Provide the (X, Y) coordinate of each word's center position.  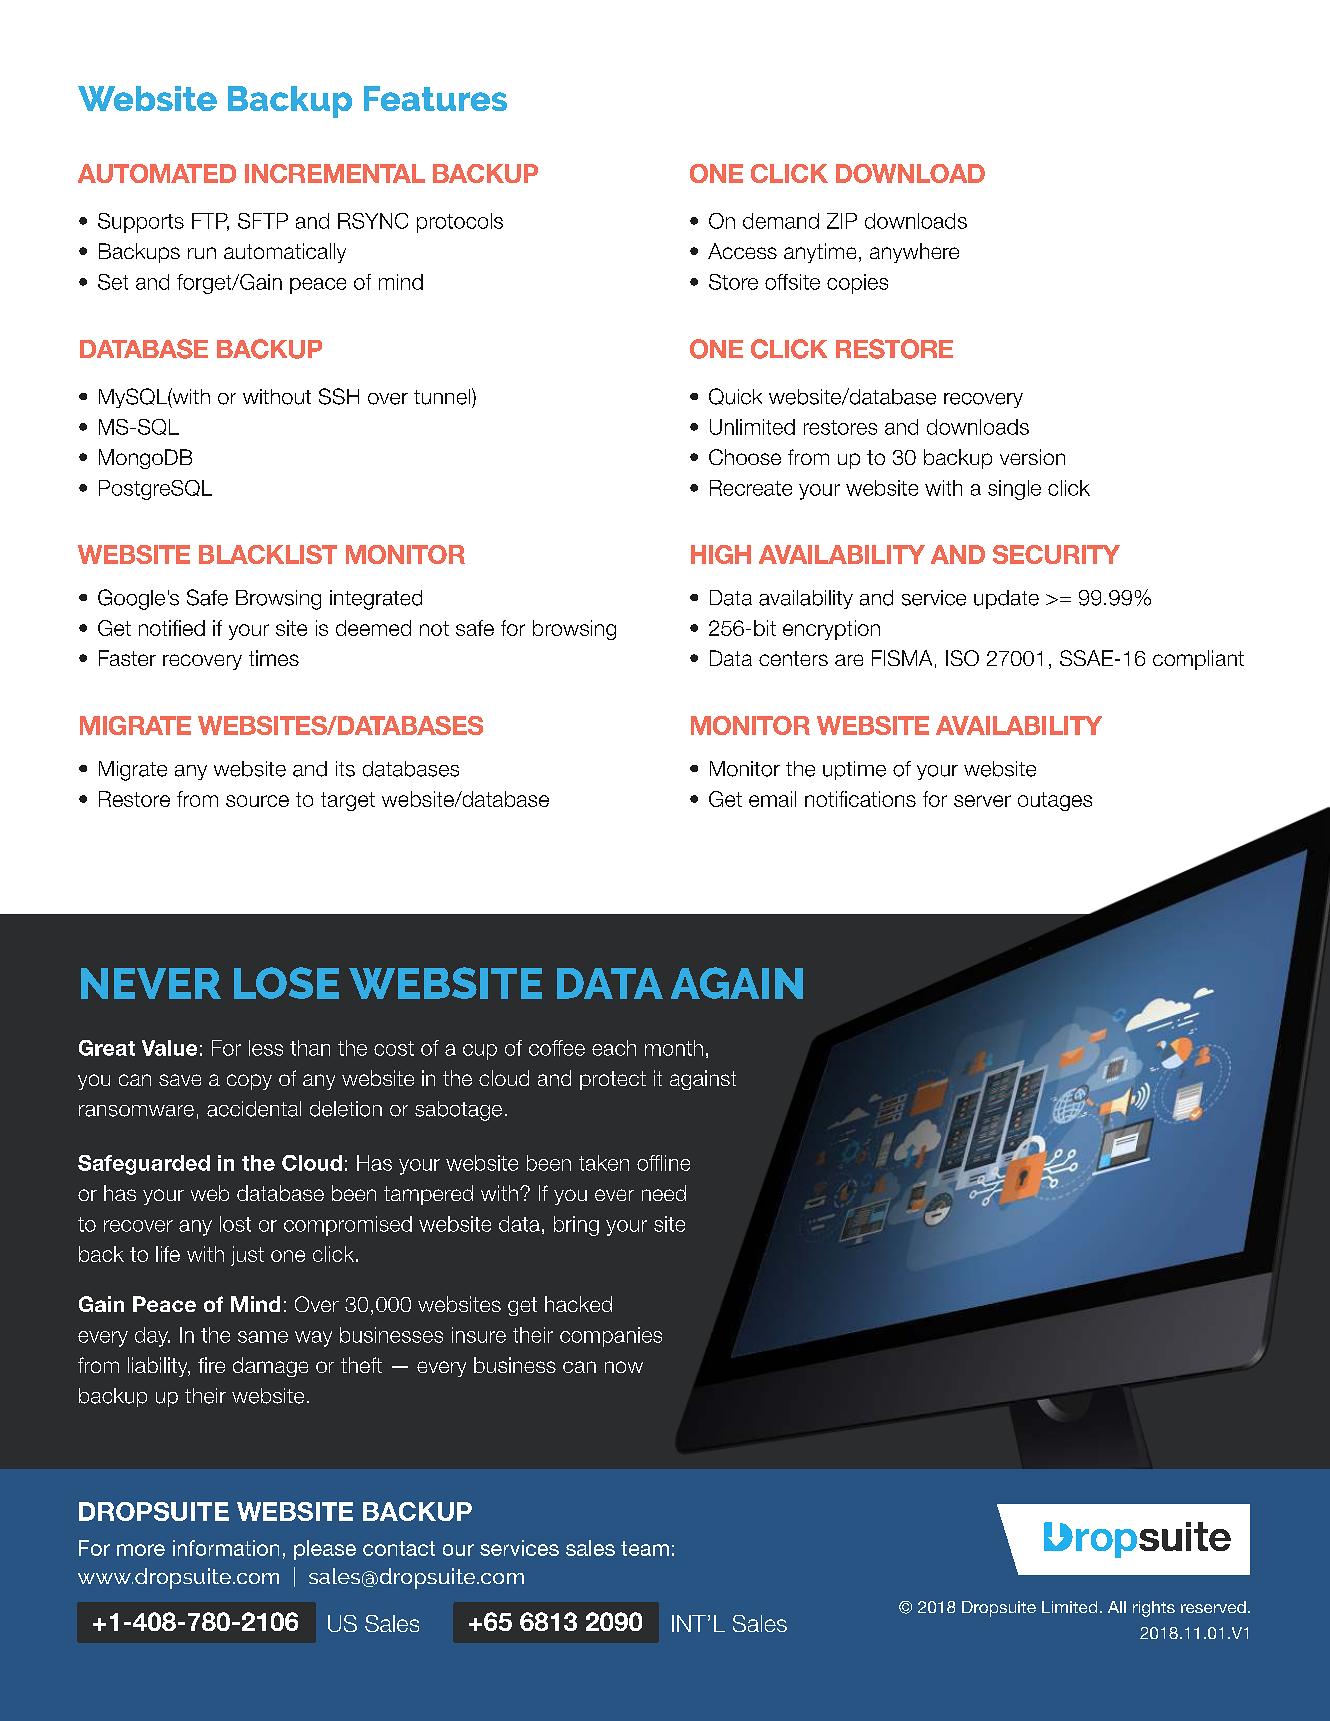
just (247, 1256)
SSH (339, 396)
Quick (735, 396)
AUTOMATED (157, 173)
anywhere (914, 253)
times (274, 658)
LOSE (286, 983)
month (674, 1048)
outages (1055, 801)
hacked (578, 1304)
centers (793, 658)
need (664, 1193)
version (1032, 457)
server (982, 801)
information (226, 1548)
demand (781, 221)
